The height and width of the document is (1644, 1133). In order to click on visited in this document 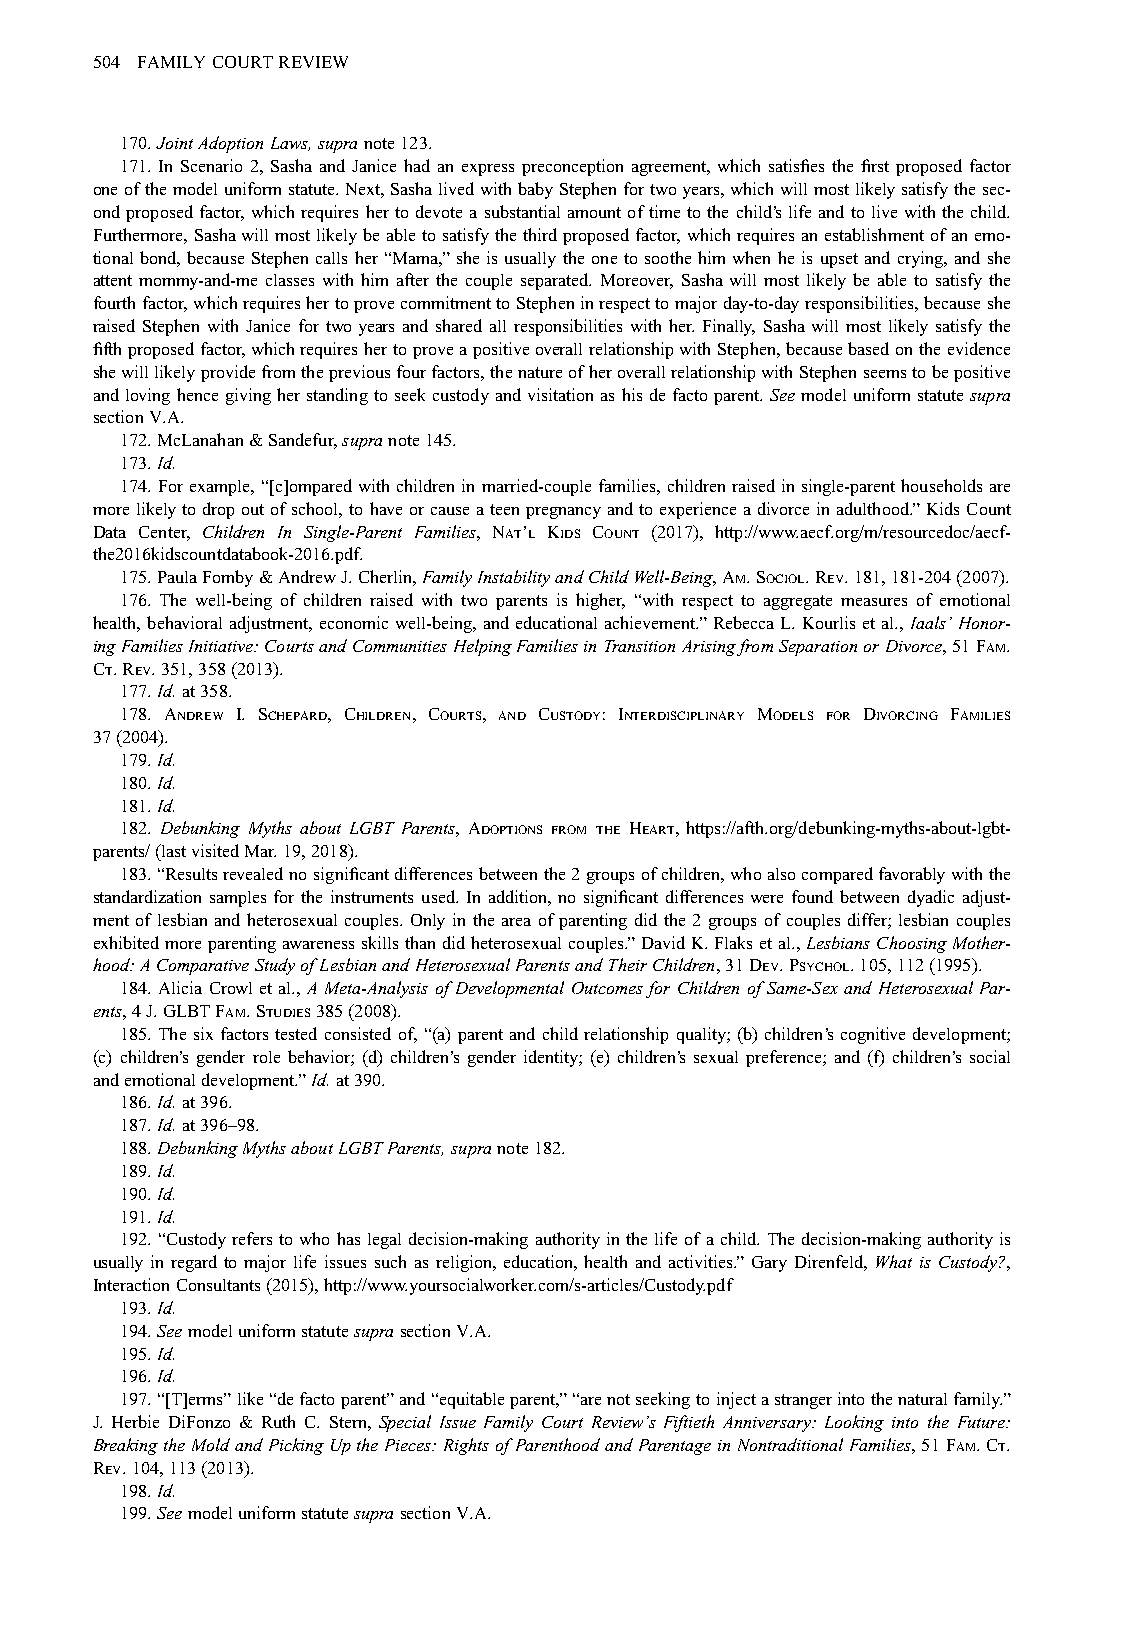, I will do `click(215, 850)`.
